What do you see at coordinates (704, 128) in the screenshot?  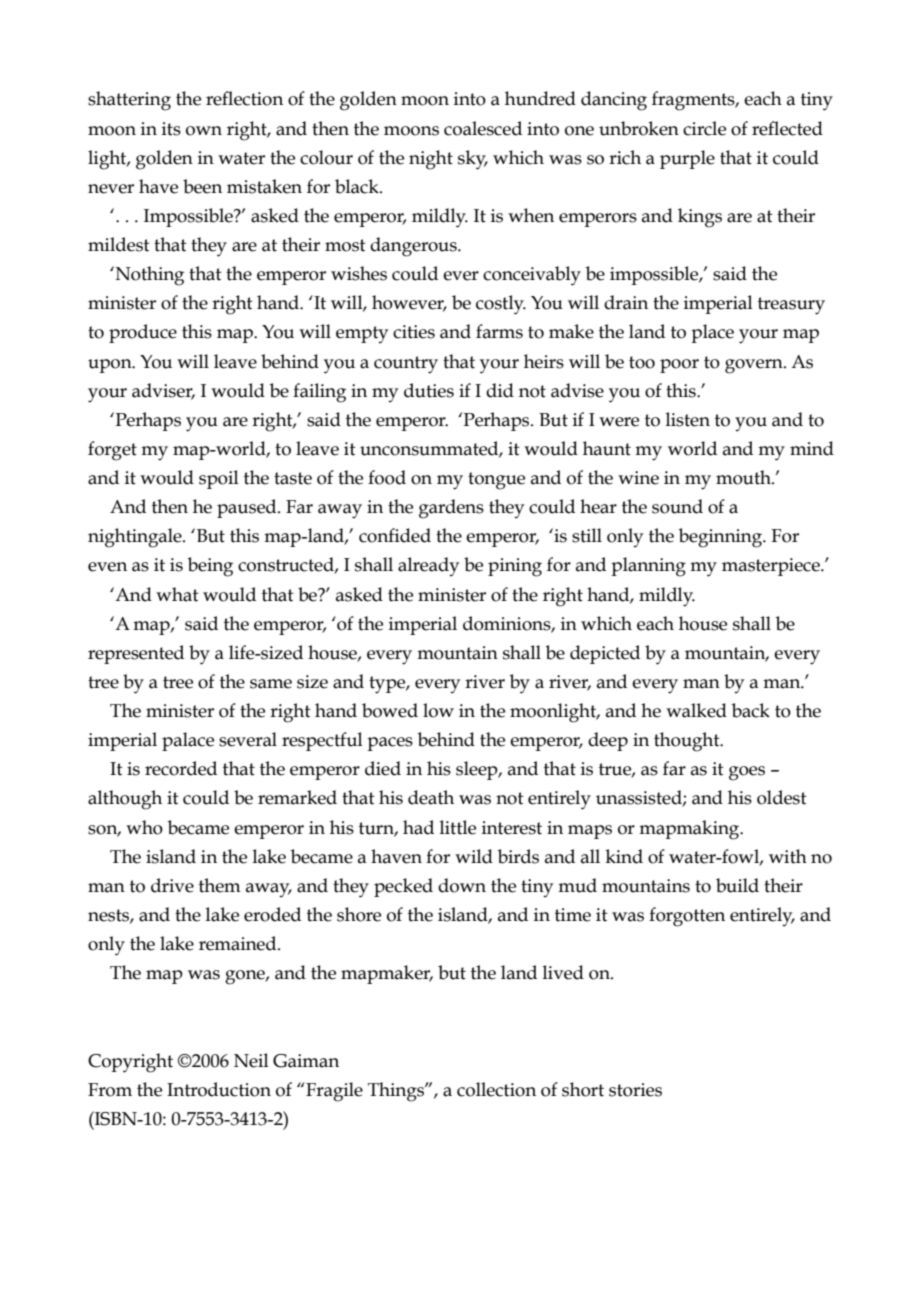 I see `circle` at bounding box center [704, 128].
